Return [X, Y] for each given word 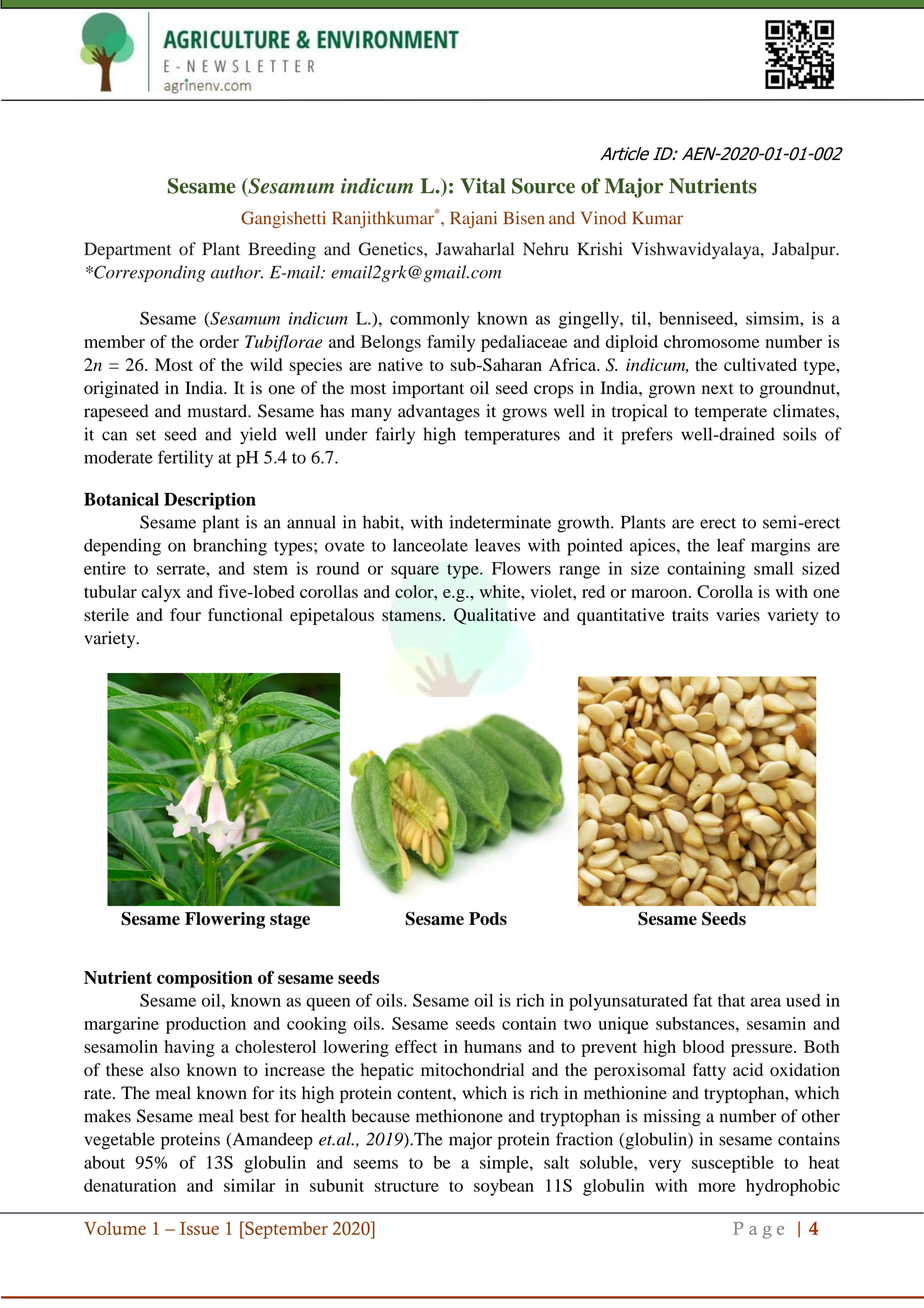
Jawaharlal [474, 249]
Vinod [603, 218]
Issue [199, 1228]
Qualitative [495, 616]
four [185, 614]
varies [738, 614]
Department [127, 251]
